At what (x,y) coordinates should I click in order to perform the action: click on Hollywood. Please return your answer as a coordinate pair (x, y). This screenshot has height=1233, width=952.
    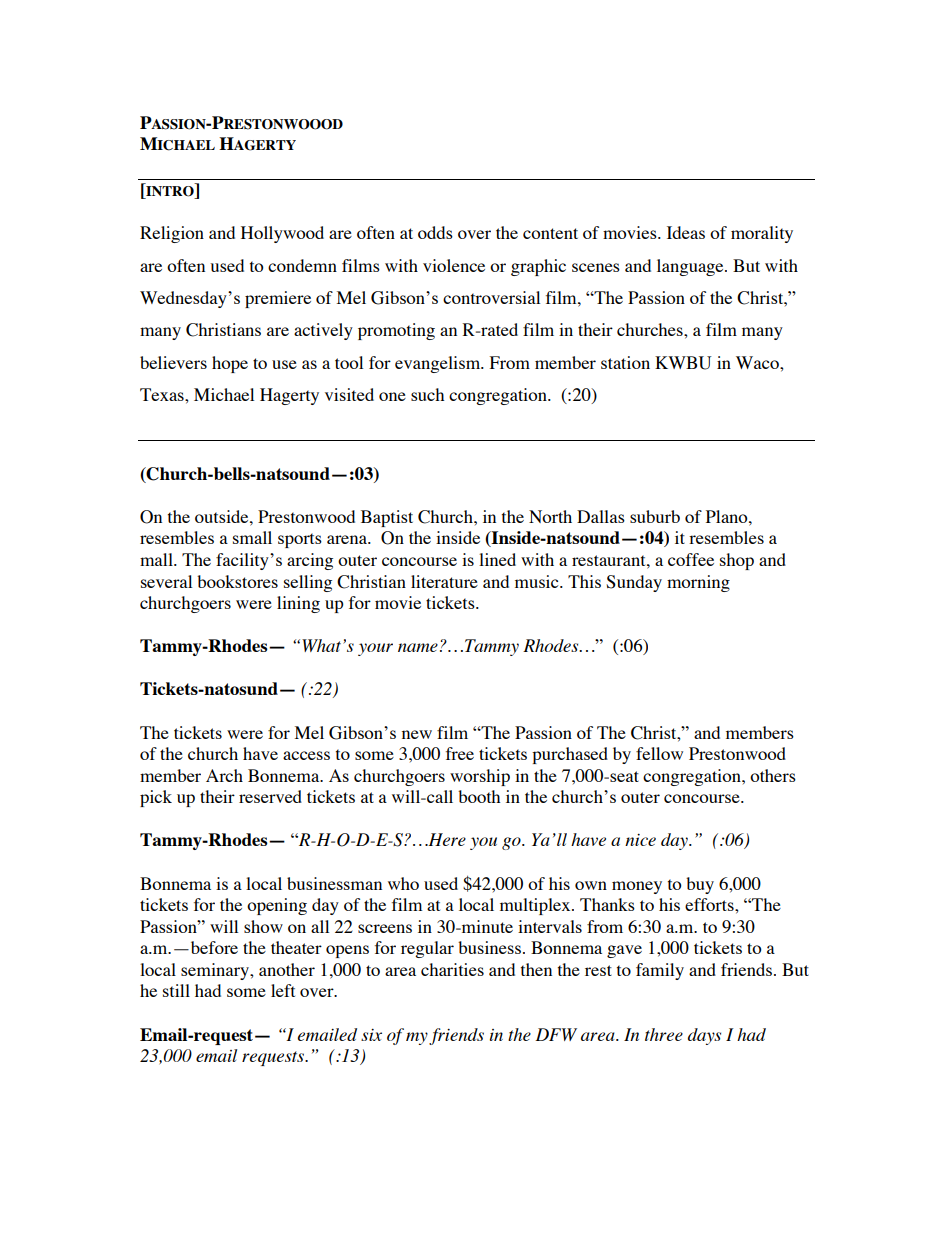
    Looking at the image, I should click on (282, 234).
